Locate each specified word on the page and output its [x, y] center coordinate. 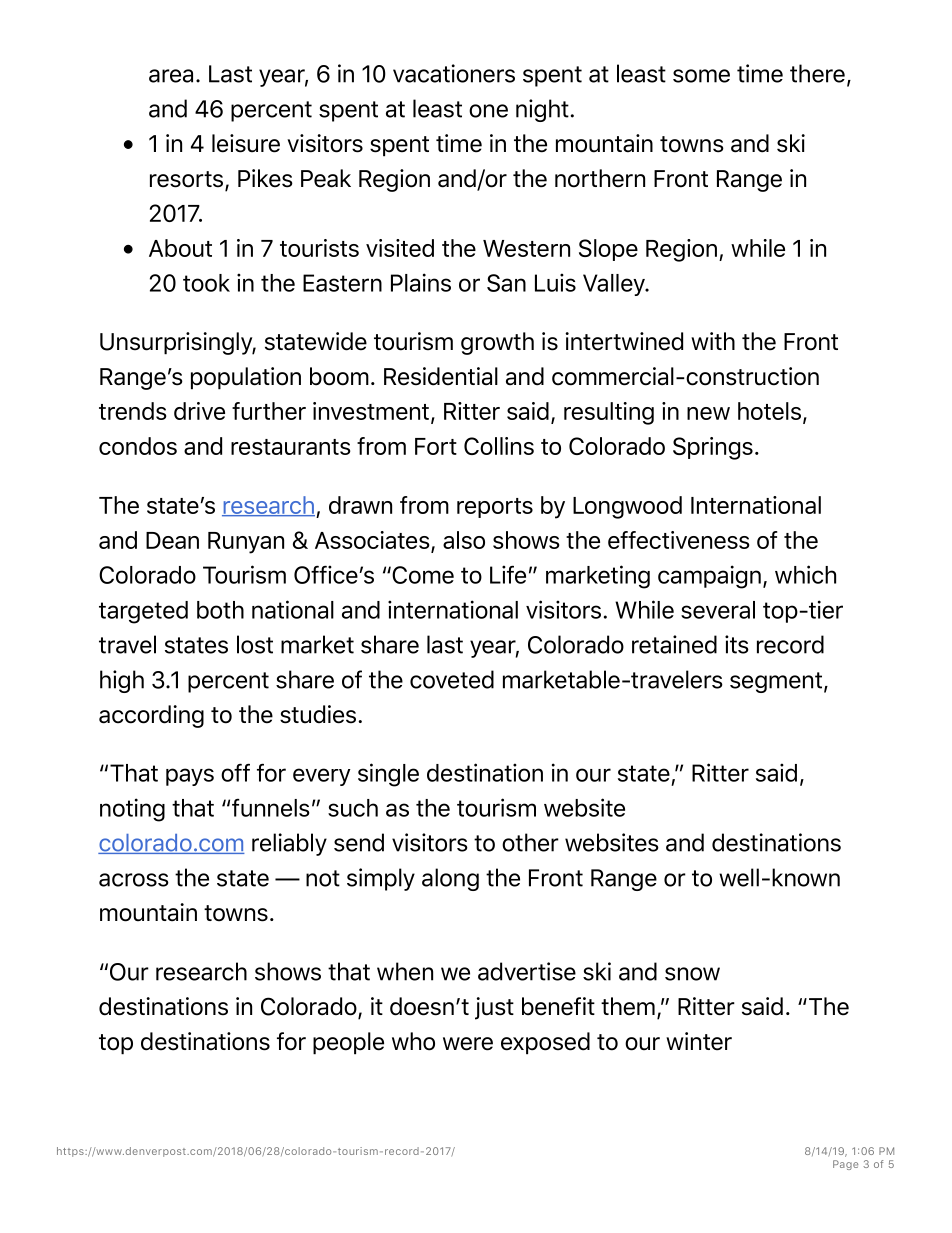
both [220, 610]
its [737, 644]
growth [497, 343]
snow [692, 974]
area [171, 76]
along [450, 879]
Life [508, 574]
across [134, 880]
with [713, 341]
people [348, 1043]
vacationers [454, 73]
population [246, 378]
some [701, 76]
